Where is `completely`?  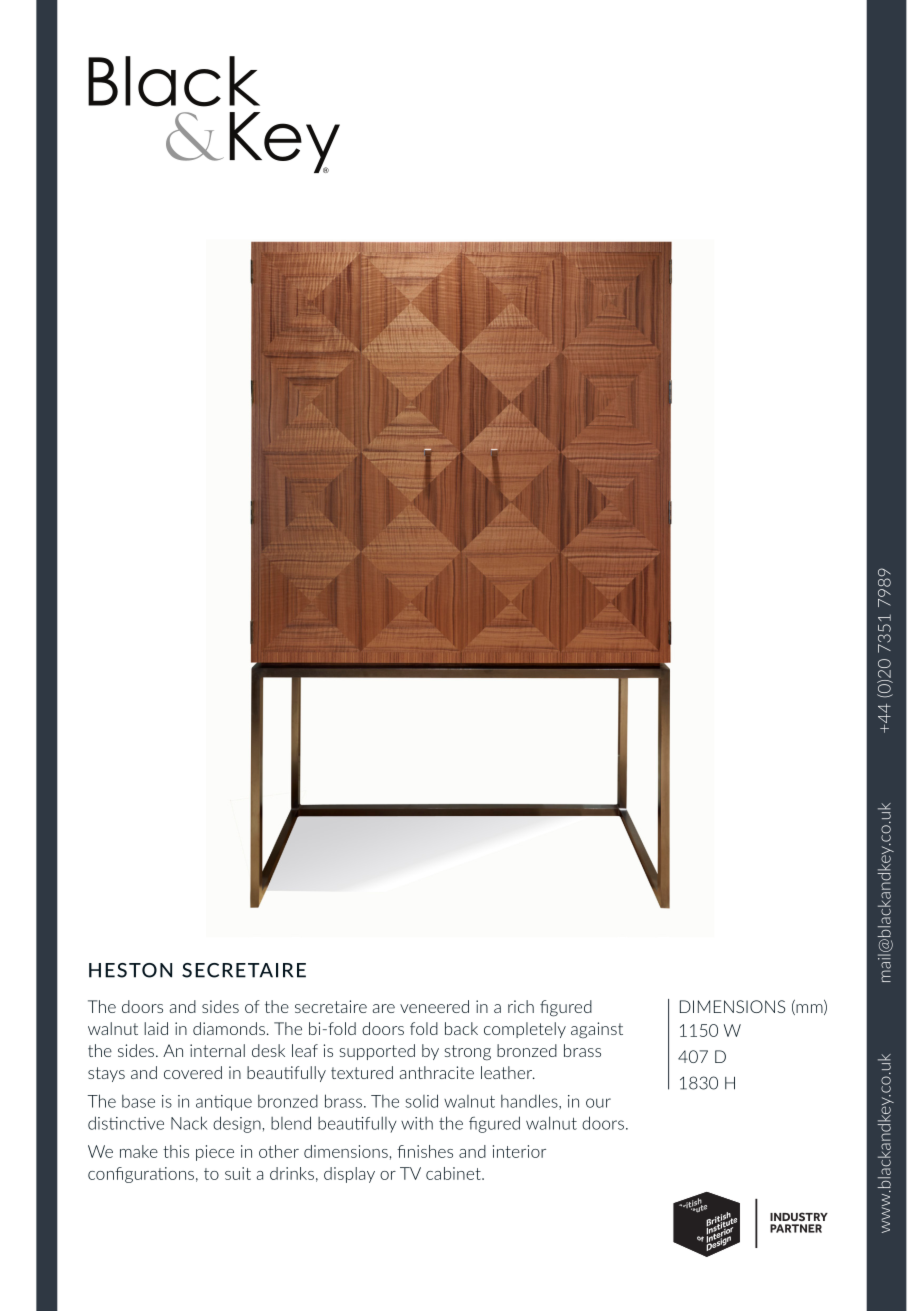
completely is located at coordinates (525, 1030).
